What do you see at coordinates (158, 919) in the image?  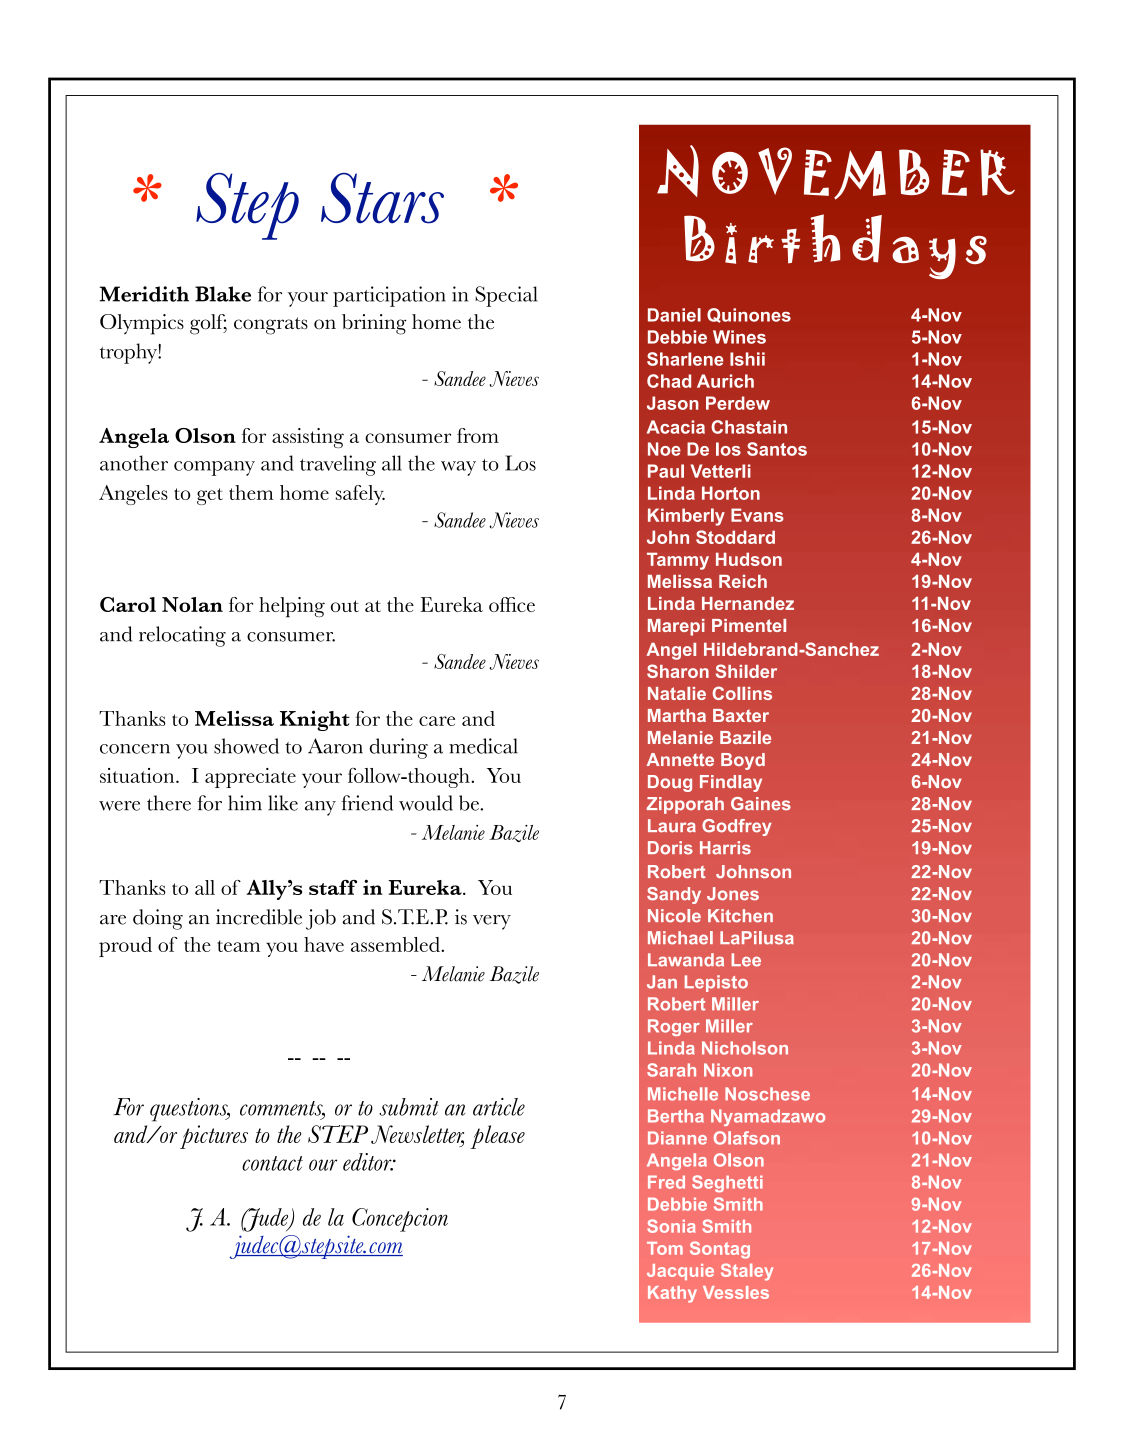 I see `doing` at bounding box center [158, 919].
